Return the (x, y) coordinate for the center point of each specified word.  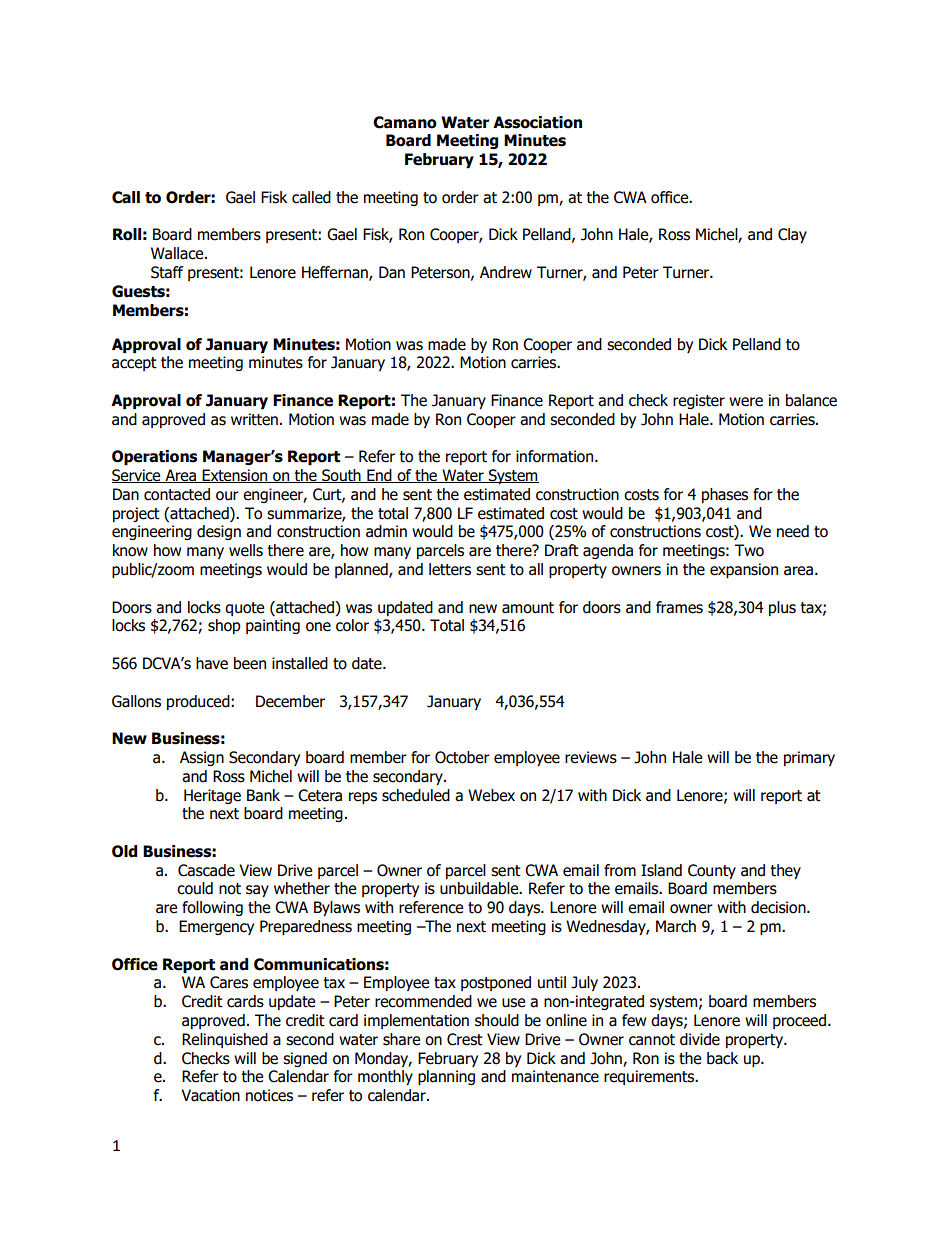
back (722, 1058)
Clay (792, 235)
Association (537, 122)
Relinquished (225, 1040)
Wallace (178, 253)
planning (446, 1077)
